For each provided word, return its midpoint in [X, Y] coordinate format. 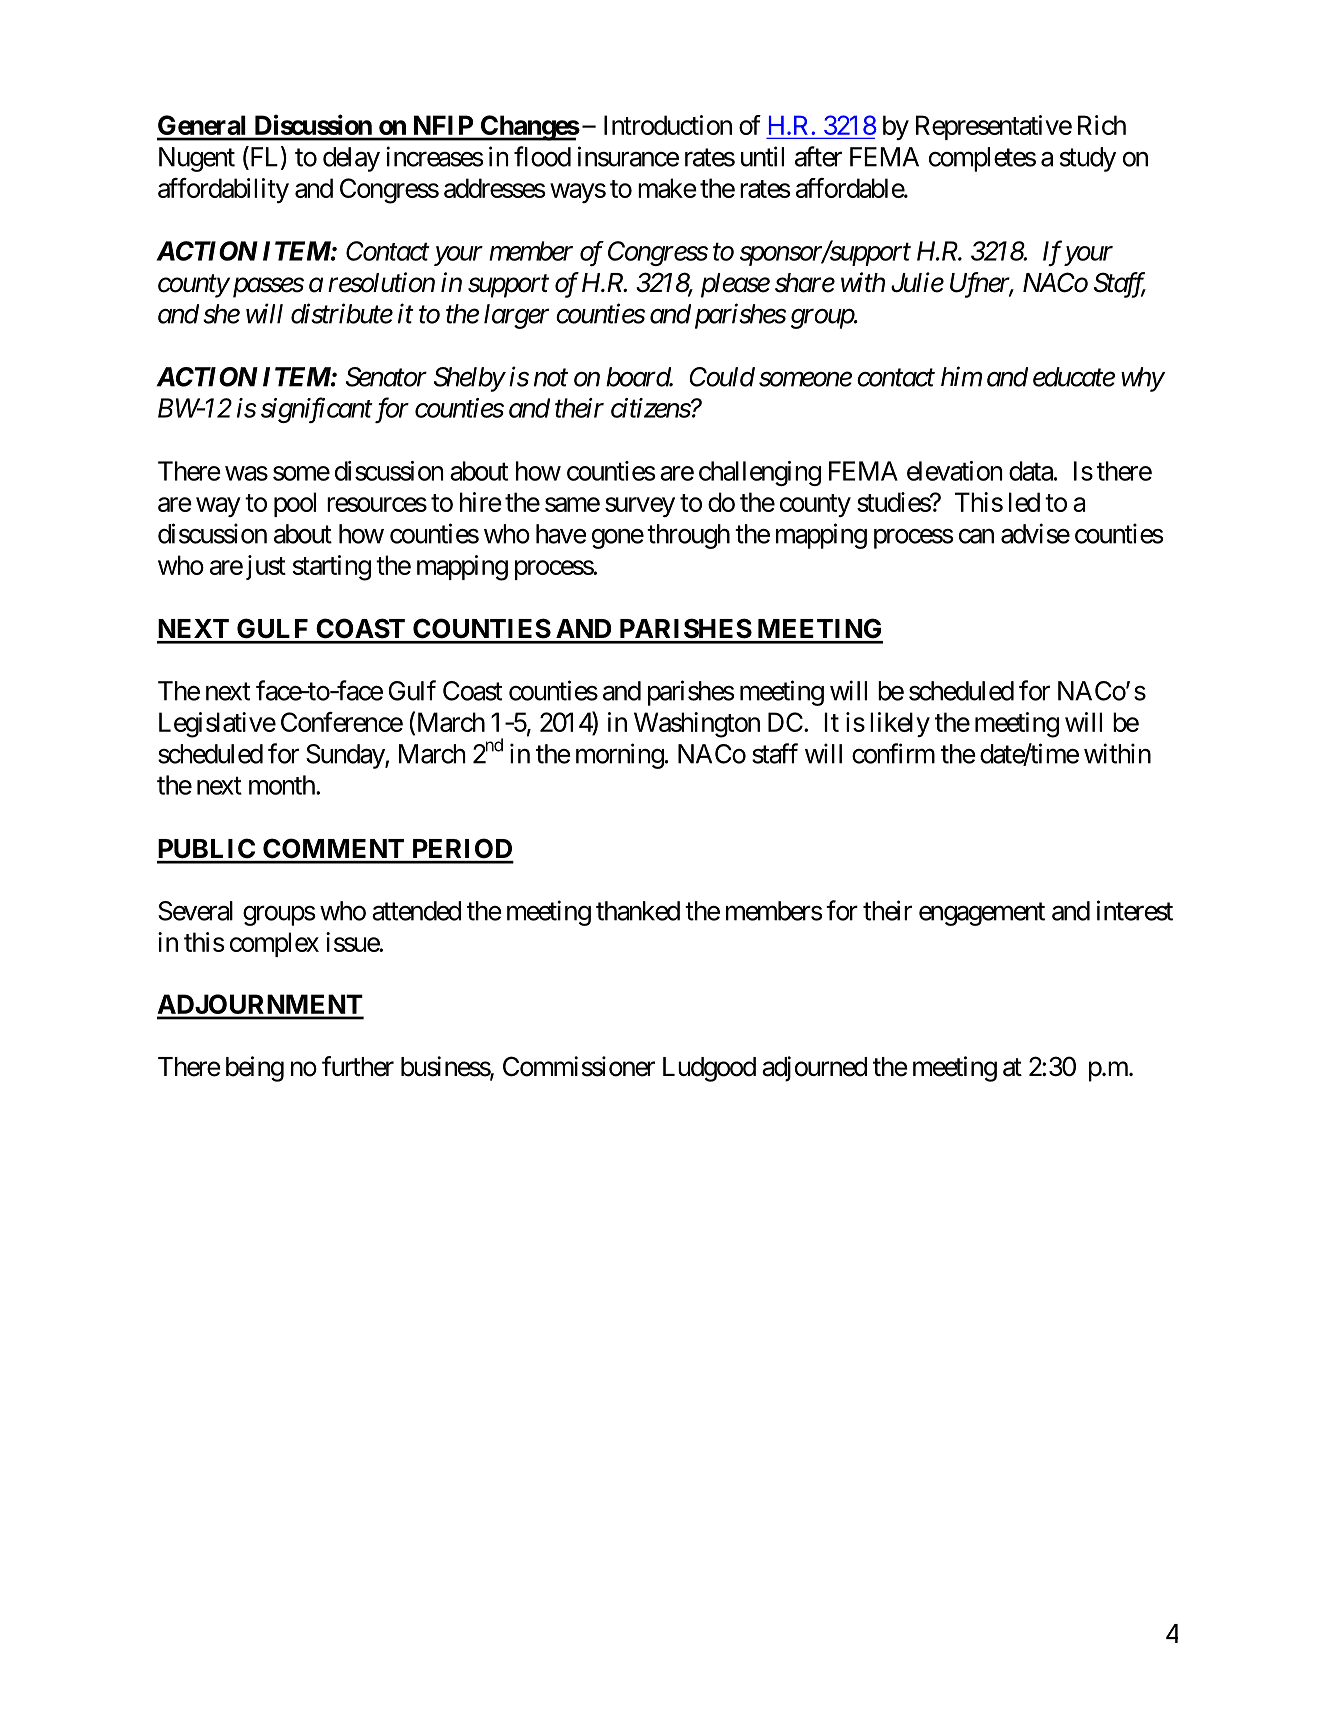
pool [295, 504]
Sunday [346, 756]
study [1088, 159]
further [358, 1066]
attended [416, 911]
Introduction [668, 125]
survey [640, 507]
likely [900, 724]
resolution [381, 282]
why [1142, 379]
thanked [638, 911]
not [551, 378]
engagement [982, 914]
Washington [697, 725]
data [1031, 471]
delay [351, 159]
